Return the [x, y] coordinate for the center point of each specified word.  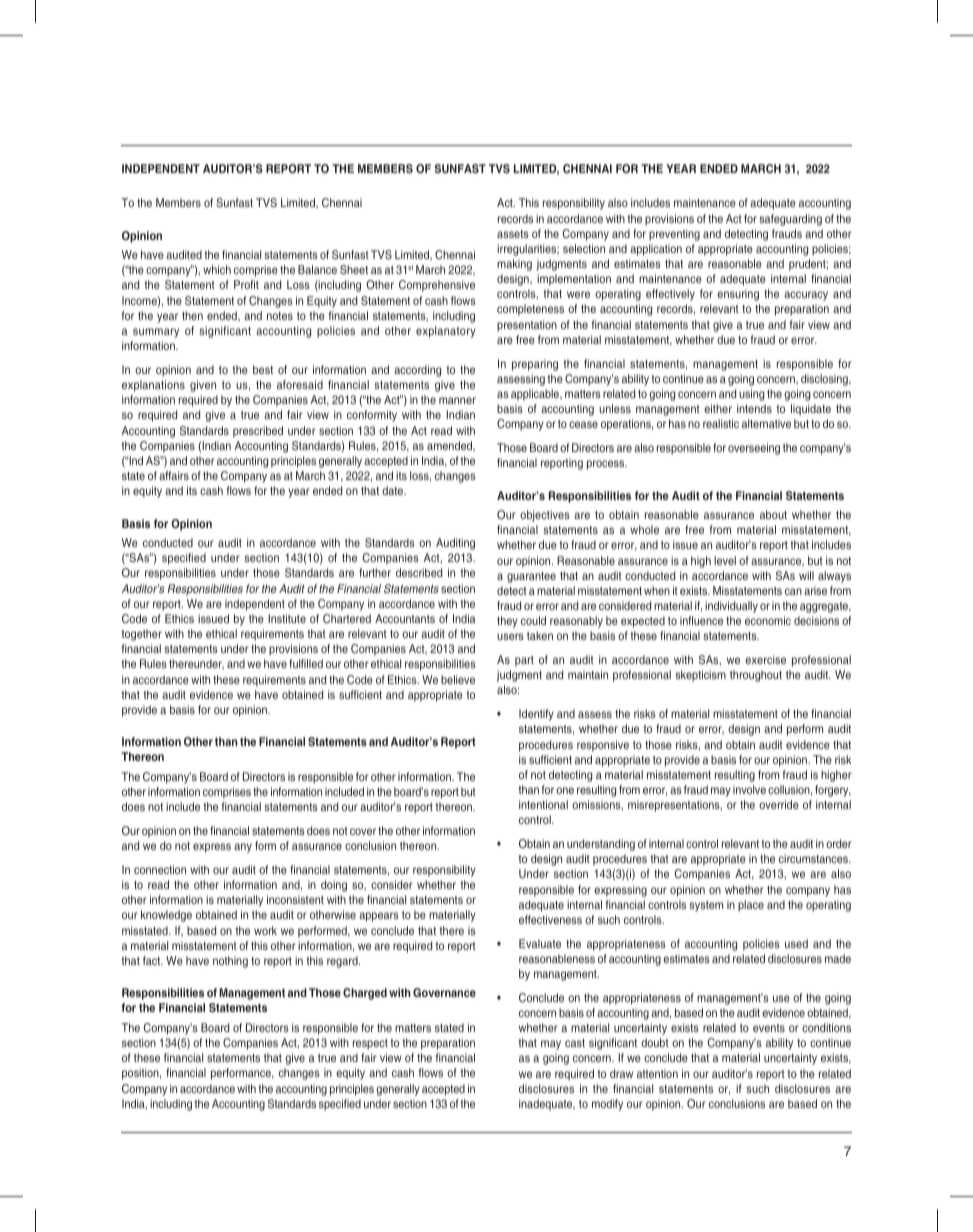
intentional [543, 804]
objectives [545, 516]
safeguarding [790, 220]
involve [749, 789]
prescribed [258, 432]
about [773, 514]
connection [160, 869]
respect [370, 1044]
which [217, 269]
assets [513, 234]
